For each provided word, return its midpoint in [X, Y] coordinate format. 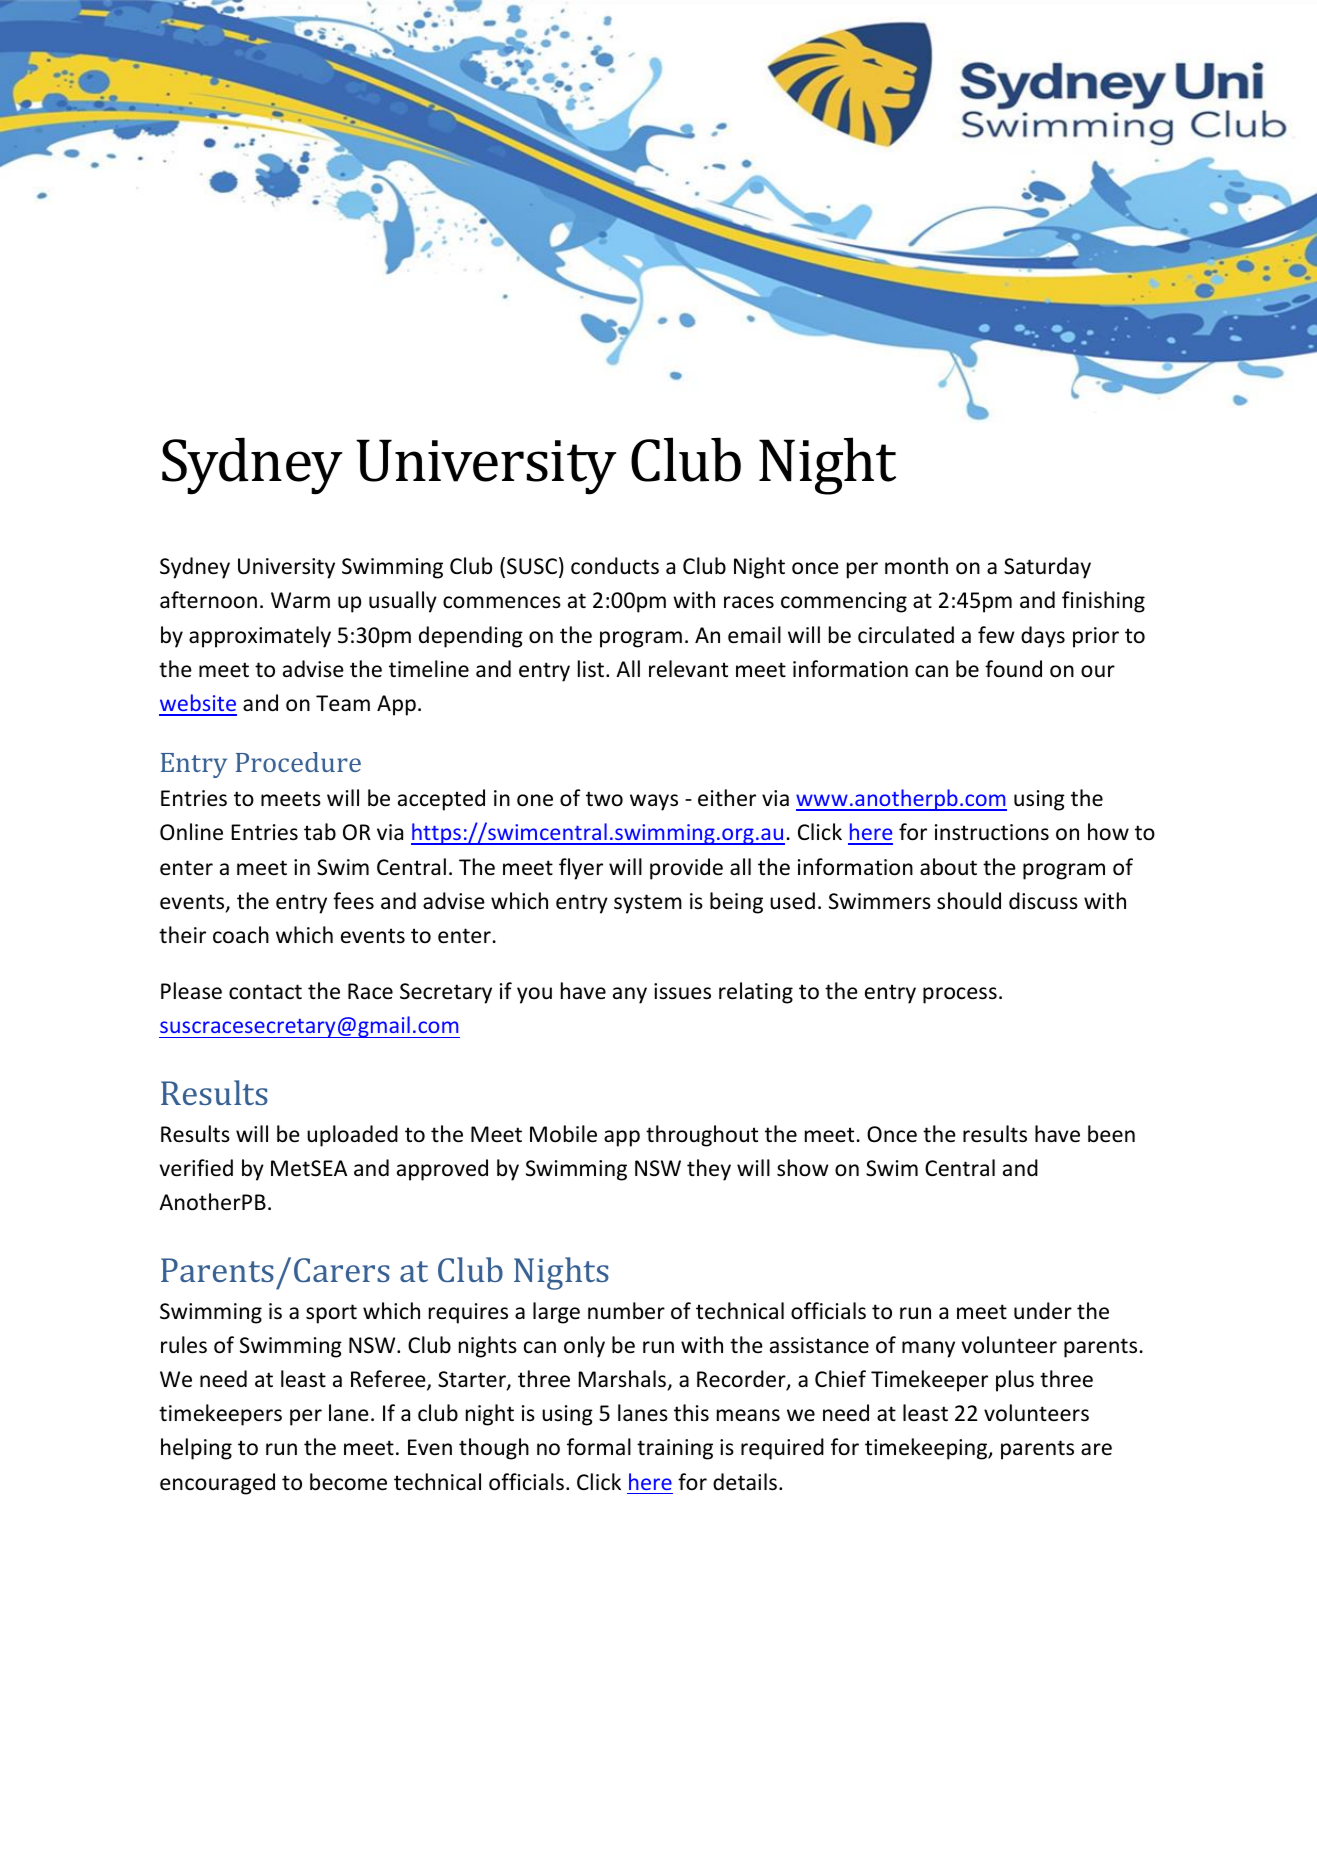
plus [1015, 1381]
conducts [615, 566]
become [348, 1482]
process [960, 995]
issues [682, 991]
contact [265, 992]
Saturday [1047, 568]
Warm [300, 600]
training [675, 1449]
